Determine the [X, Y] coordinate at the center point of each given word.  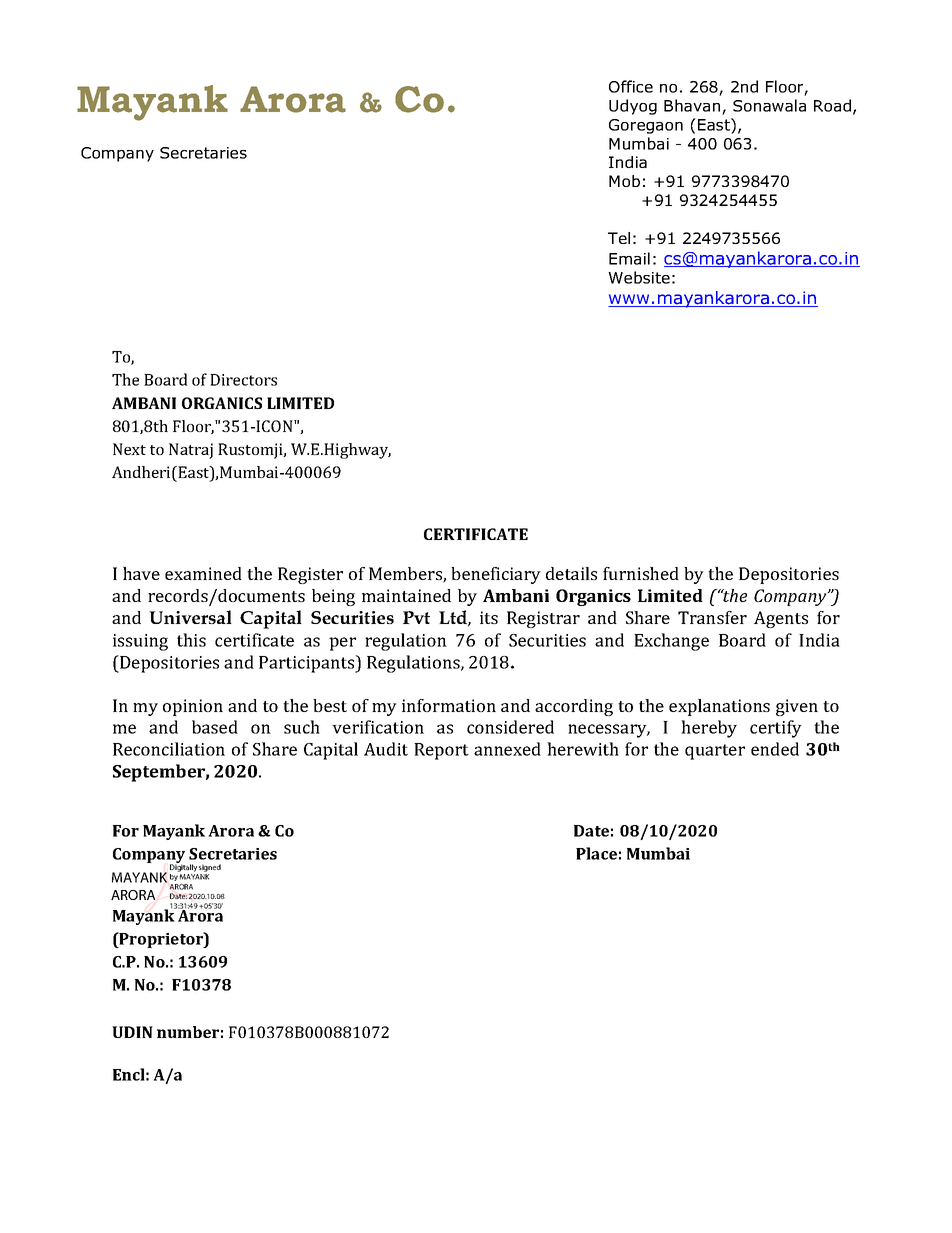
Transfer [712, 617]
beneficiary [496, 575]
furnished [641, 573]
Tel [619, 238]
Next [129, 449]
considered [510, 727]
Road [832, 105]
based [215, 727]
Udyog [633, 107]
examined [203, 573]
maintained [406, 595]
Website [639, 277]
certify [776, 729]
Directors [243, 380]
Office [631, 86]
